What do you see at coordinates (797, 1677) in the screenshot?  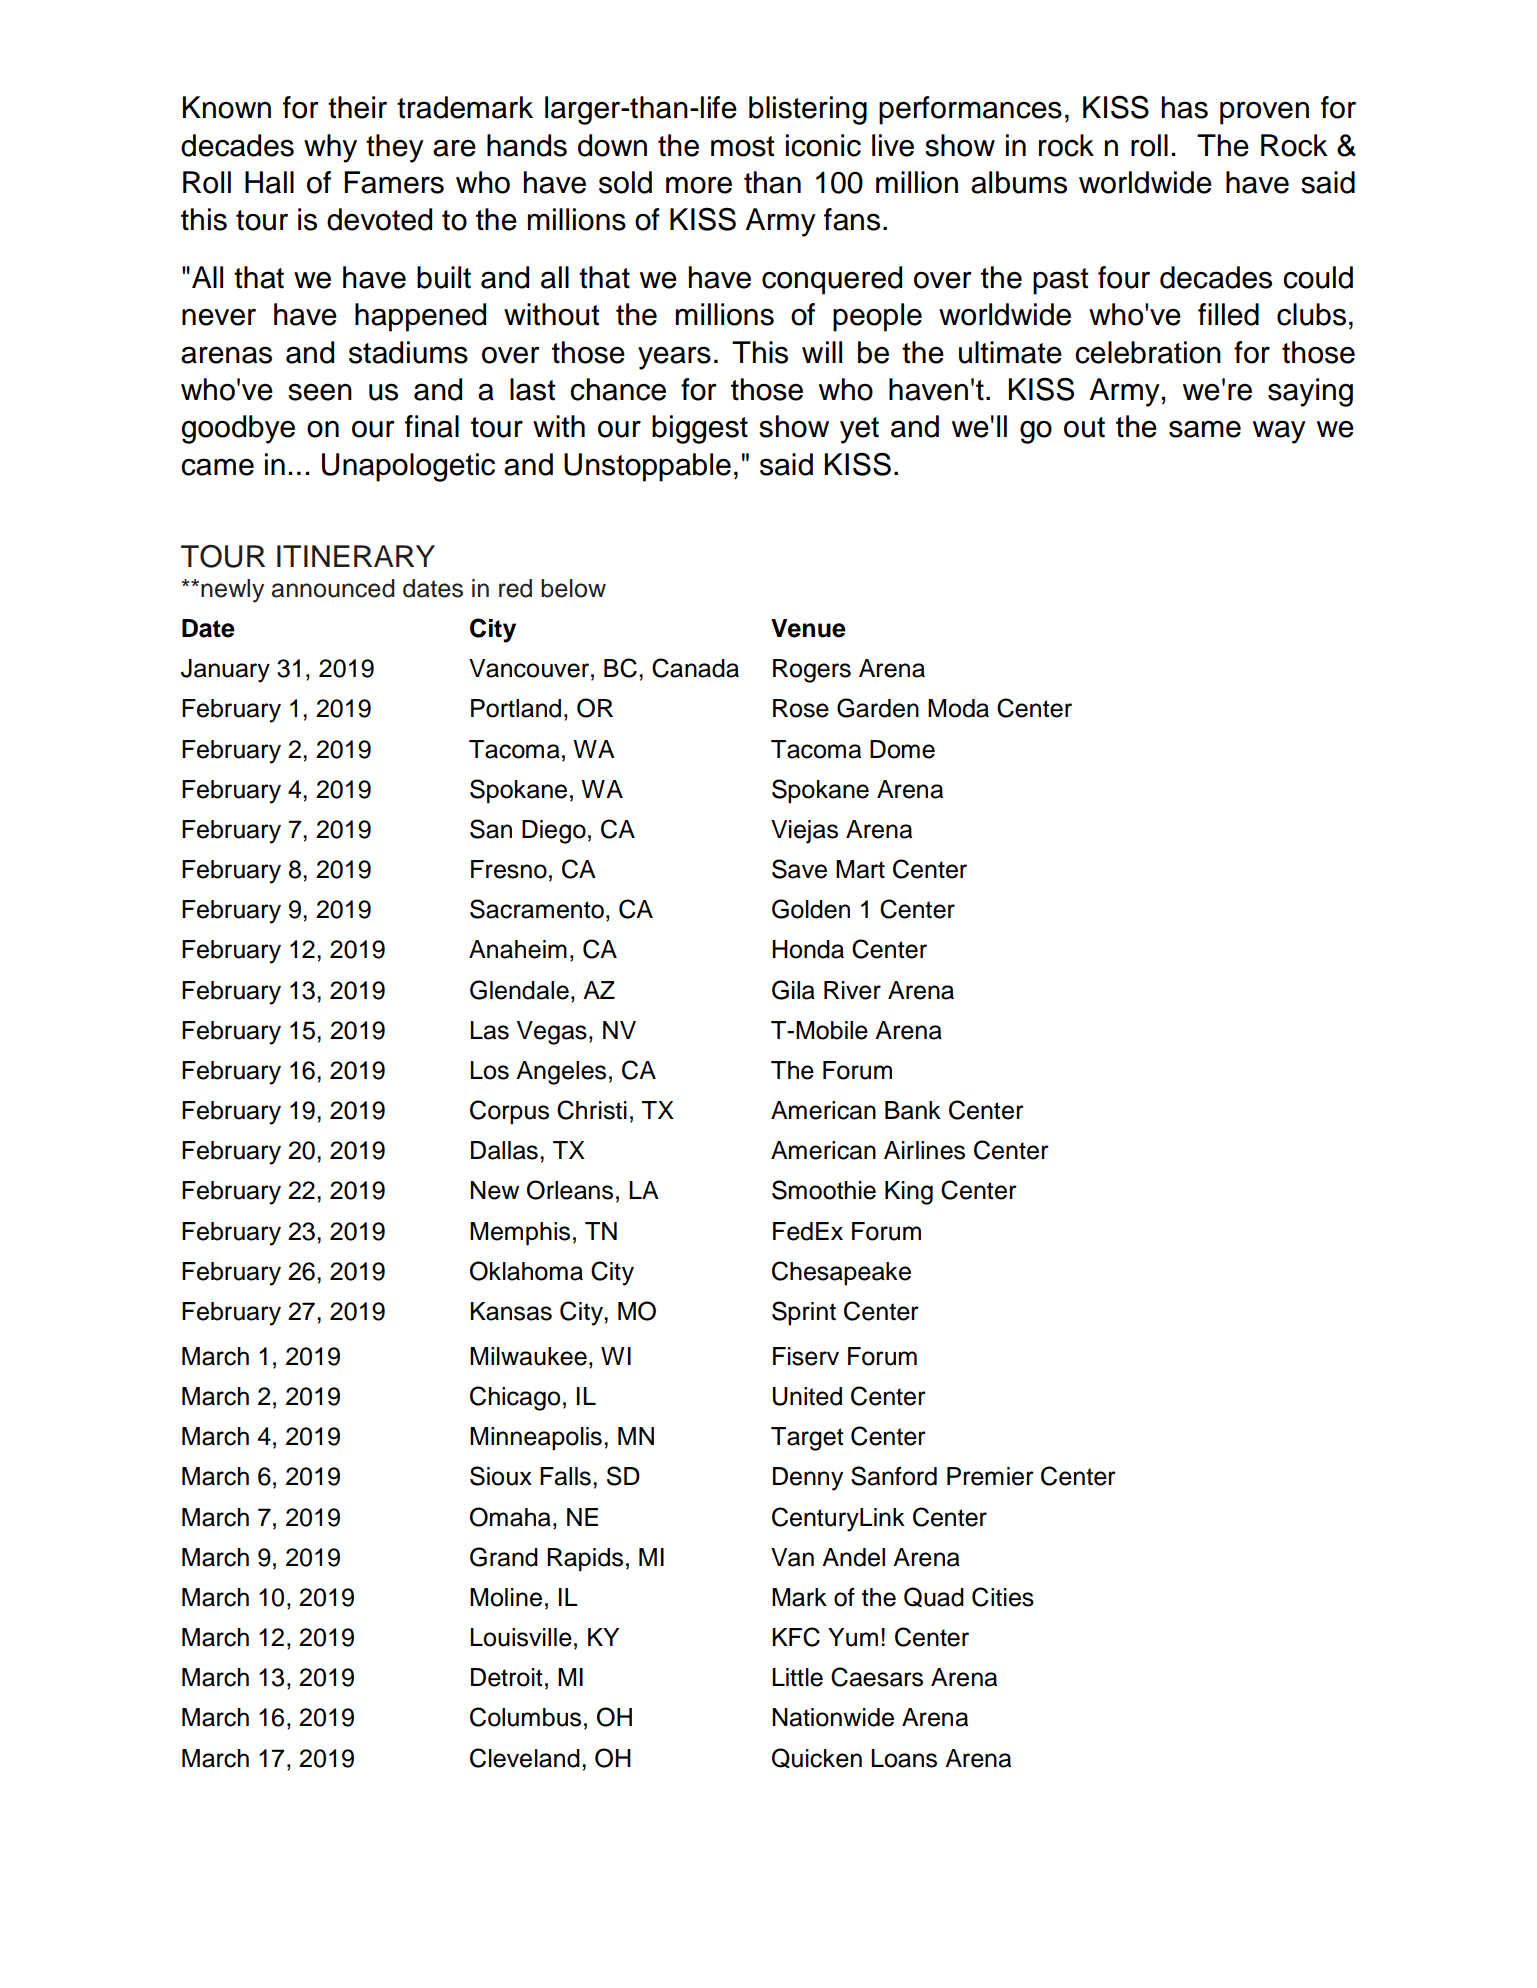 I see `Little` at bounding box center [797, 1677].
